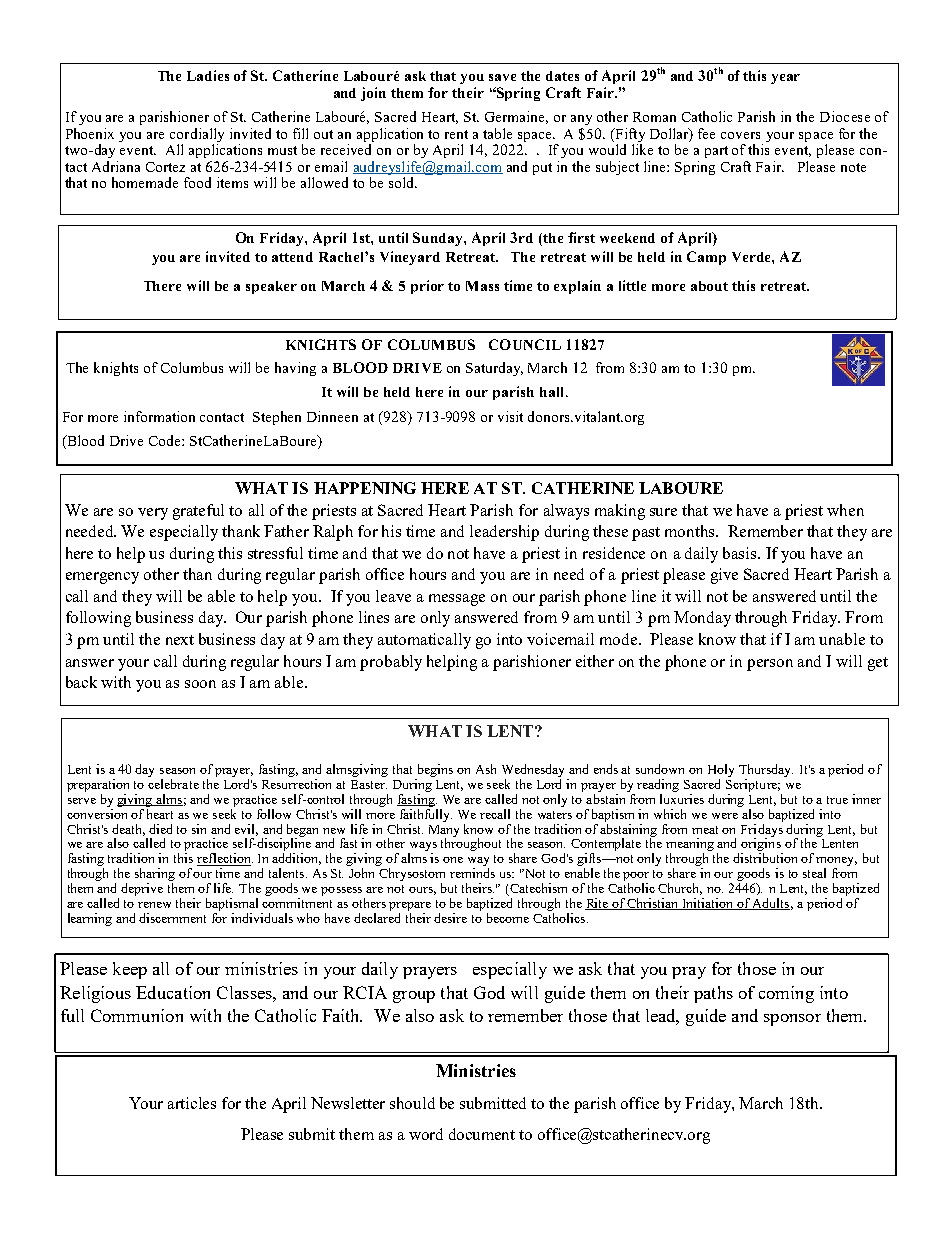  Describe the element at coordinates (197, 136) in the document. I see `cordially` at that location.
